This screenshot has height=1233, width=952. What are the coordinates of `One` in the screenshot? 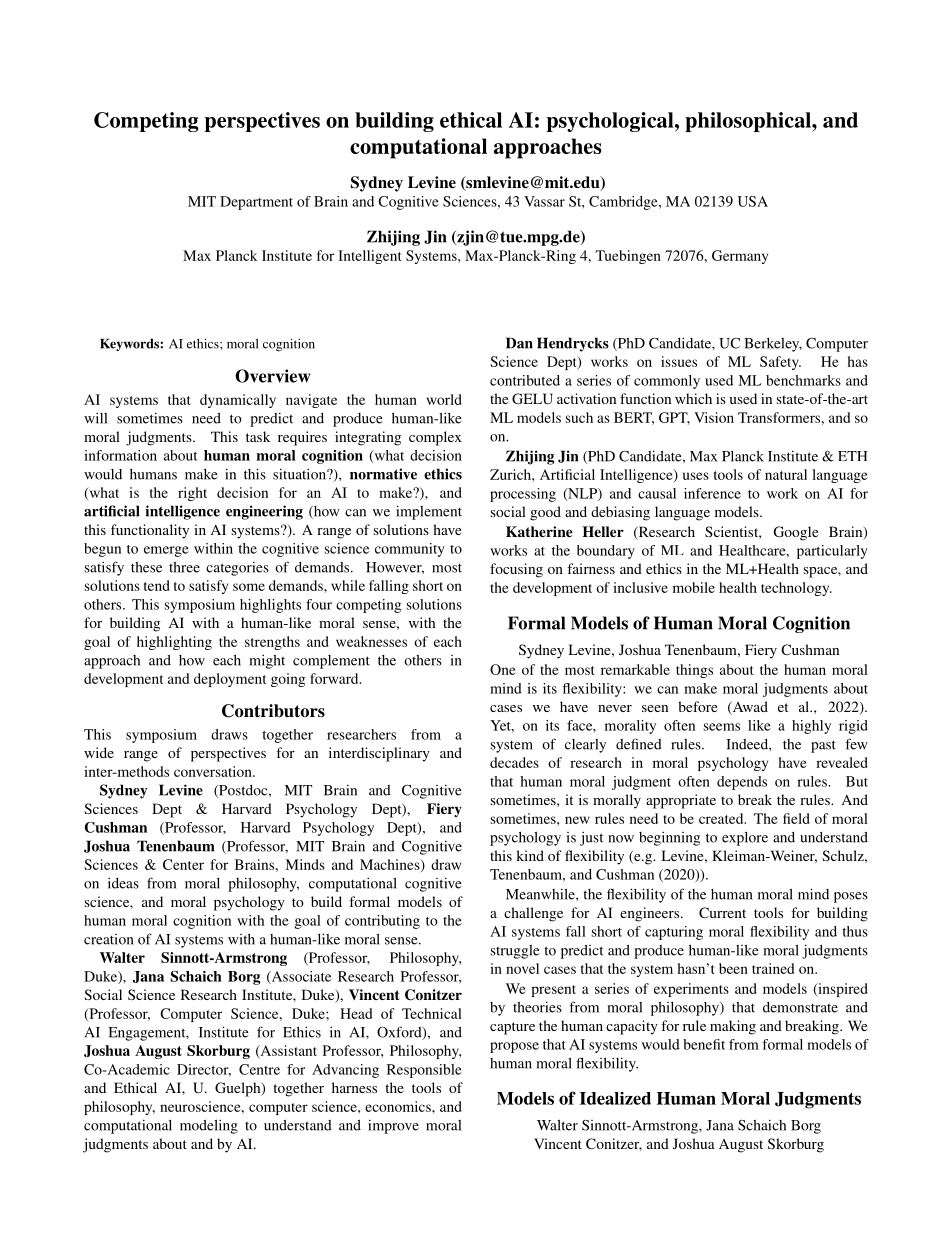 It's located at (503, 669).
